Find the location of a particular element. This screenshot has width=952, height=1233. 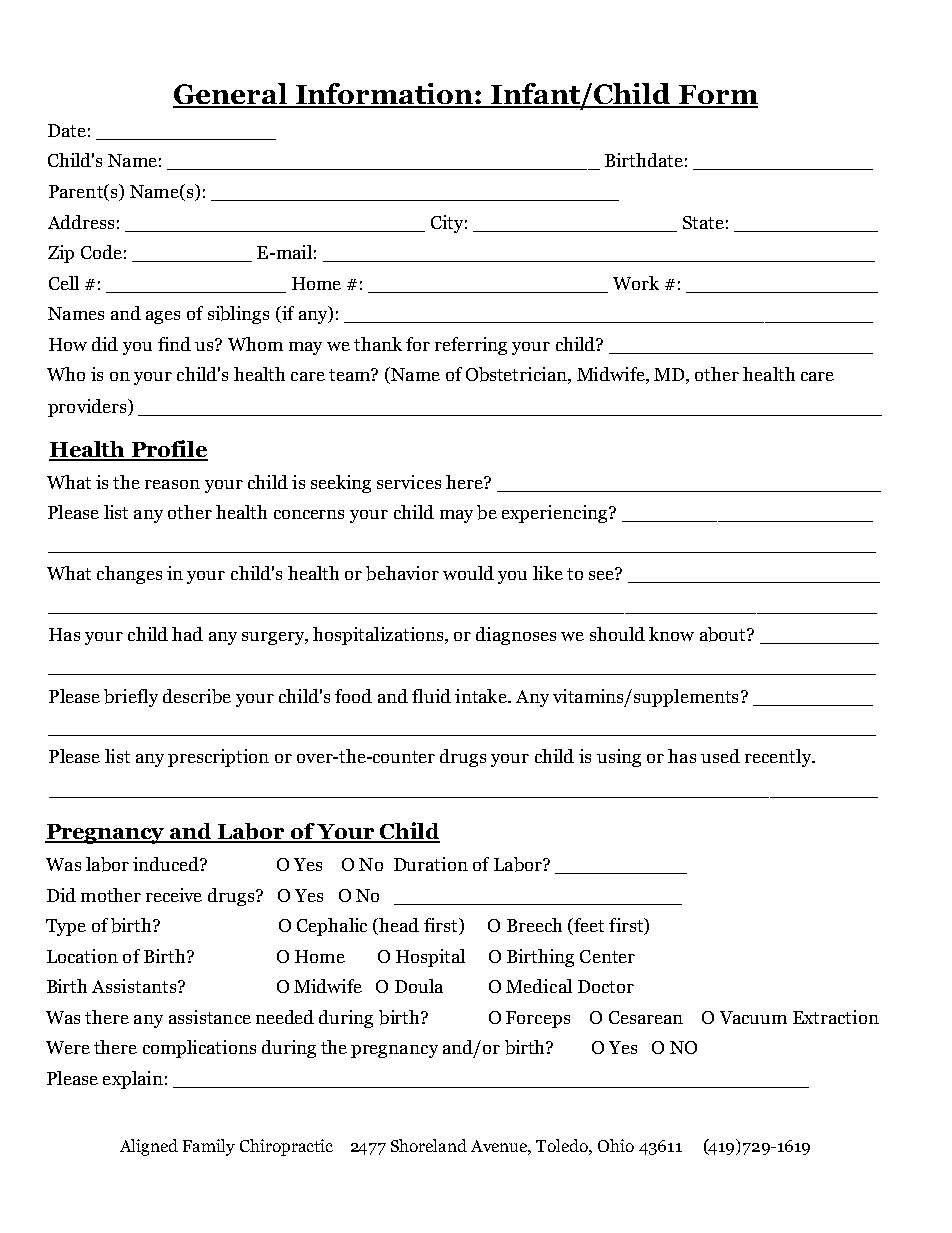

General is located at coordinates (231, 95).
